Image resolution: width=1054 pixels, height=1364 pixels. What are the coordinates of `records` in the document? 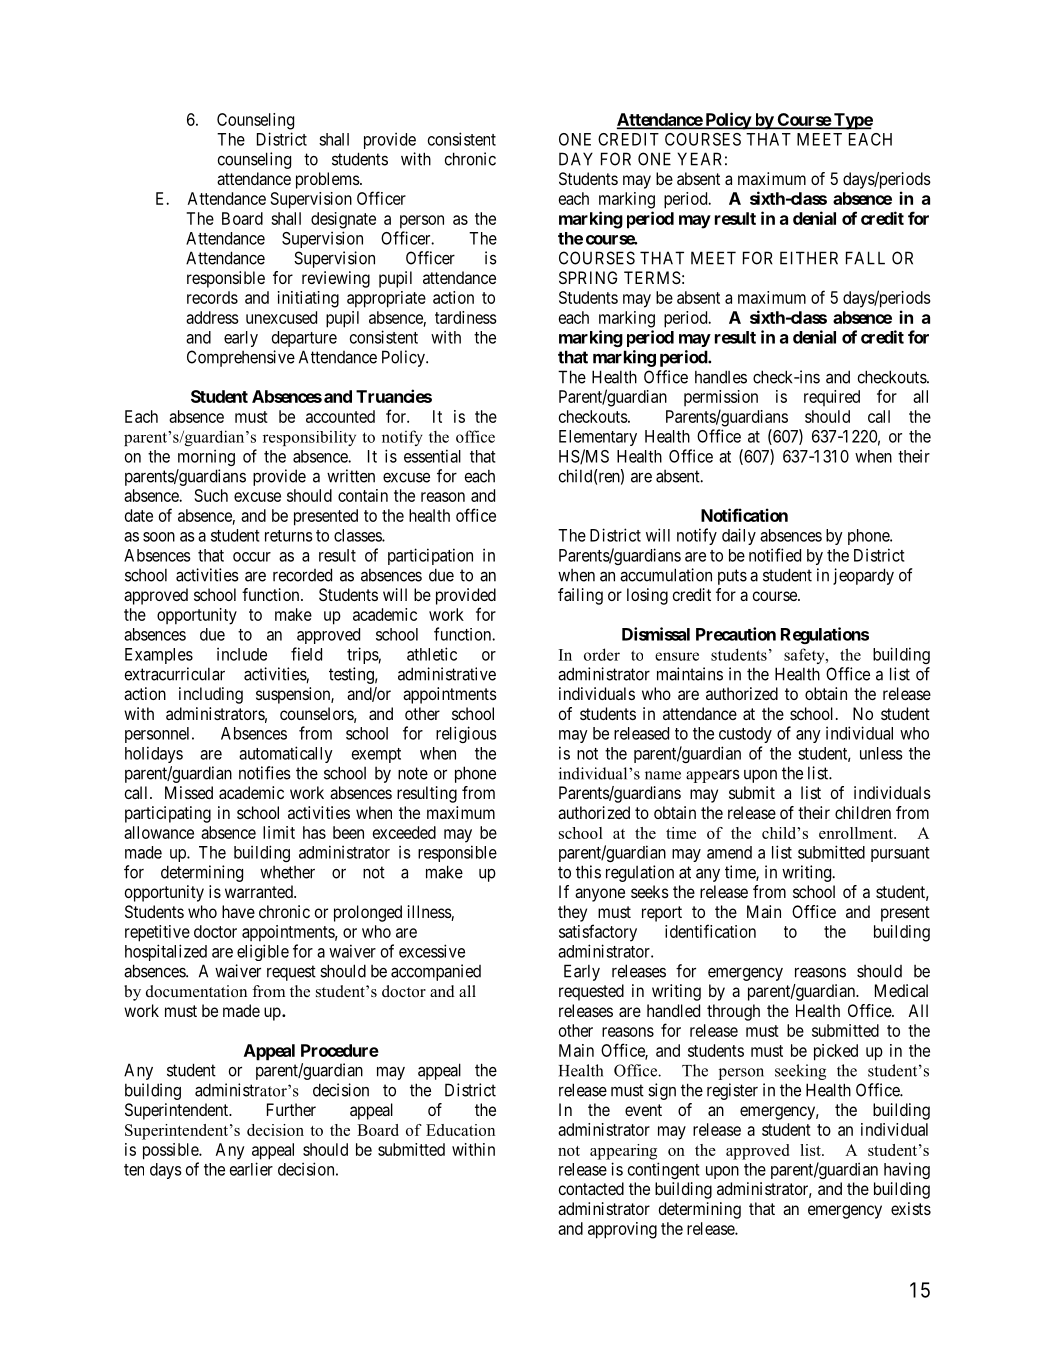 It's located at (212, 297).
